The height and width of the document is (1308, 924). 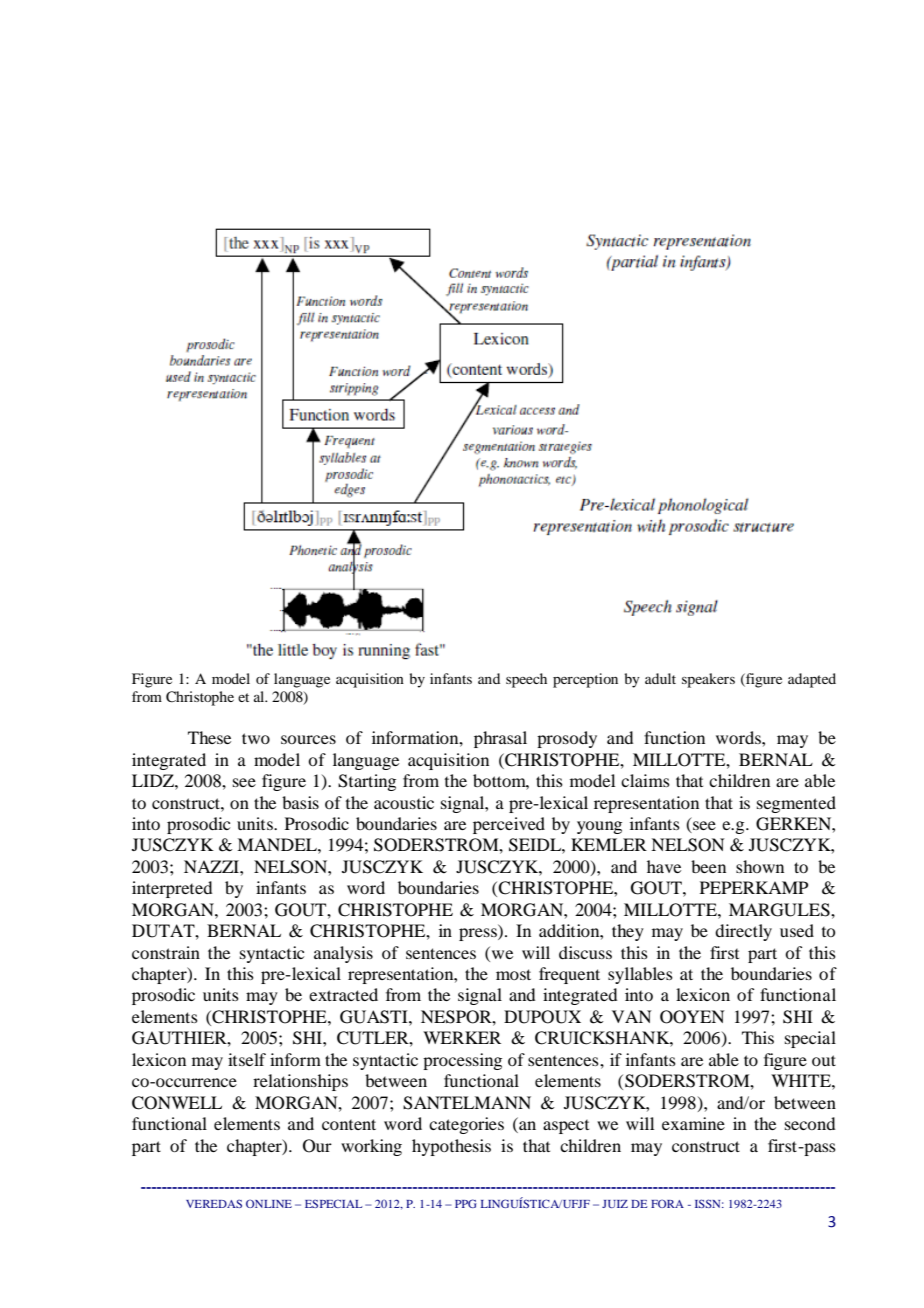 What do you see at coordinates (667, 1203) in the document?
I see `FORA` at bounding box center [667, 1203].
